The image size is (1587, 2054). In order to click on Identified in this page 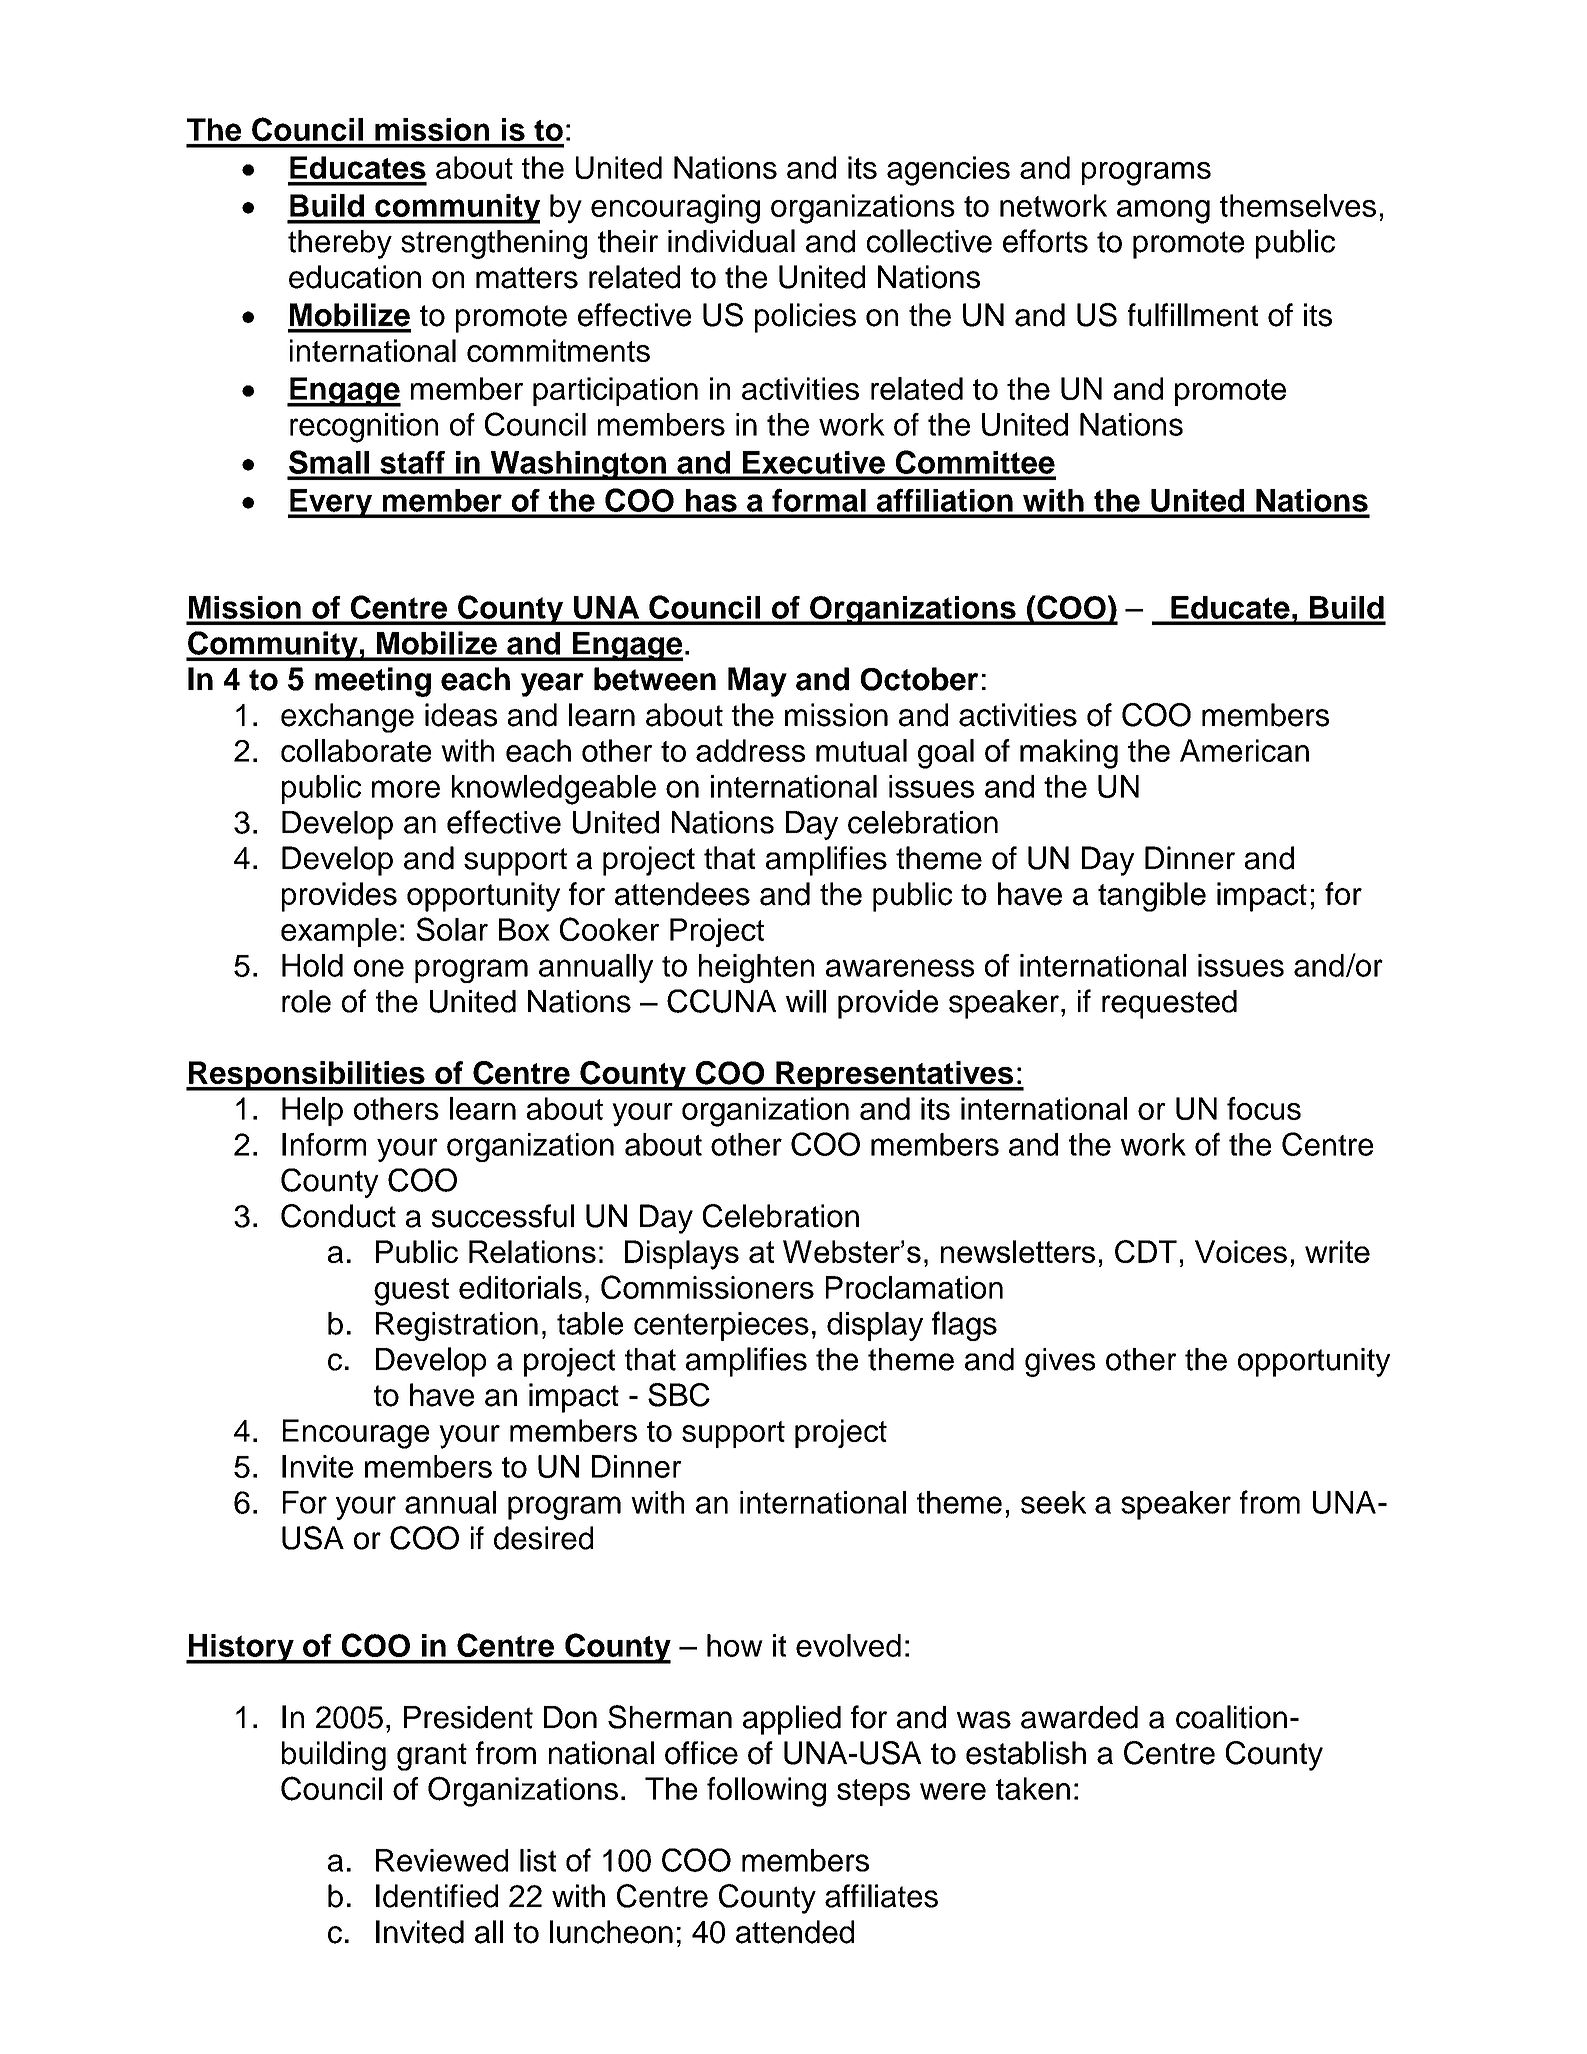, I will do `click(437, 1896)`.
